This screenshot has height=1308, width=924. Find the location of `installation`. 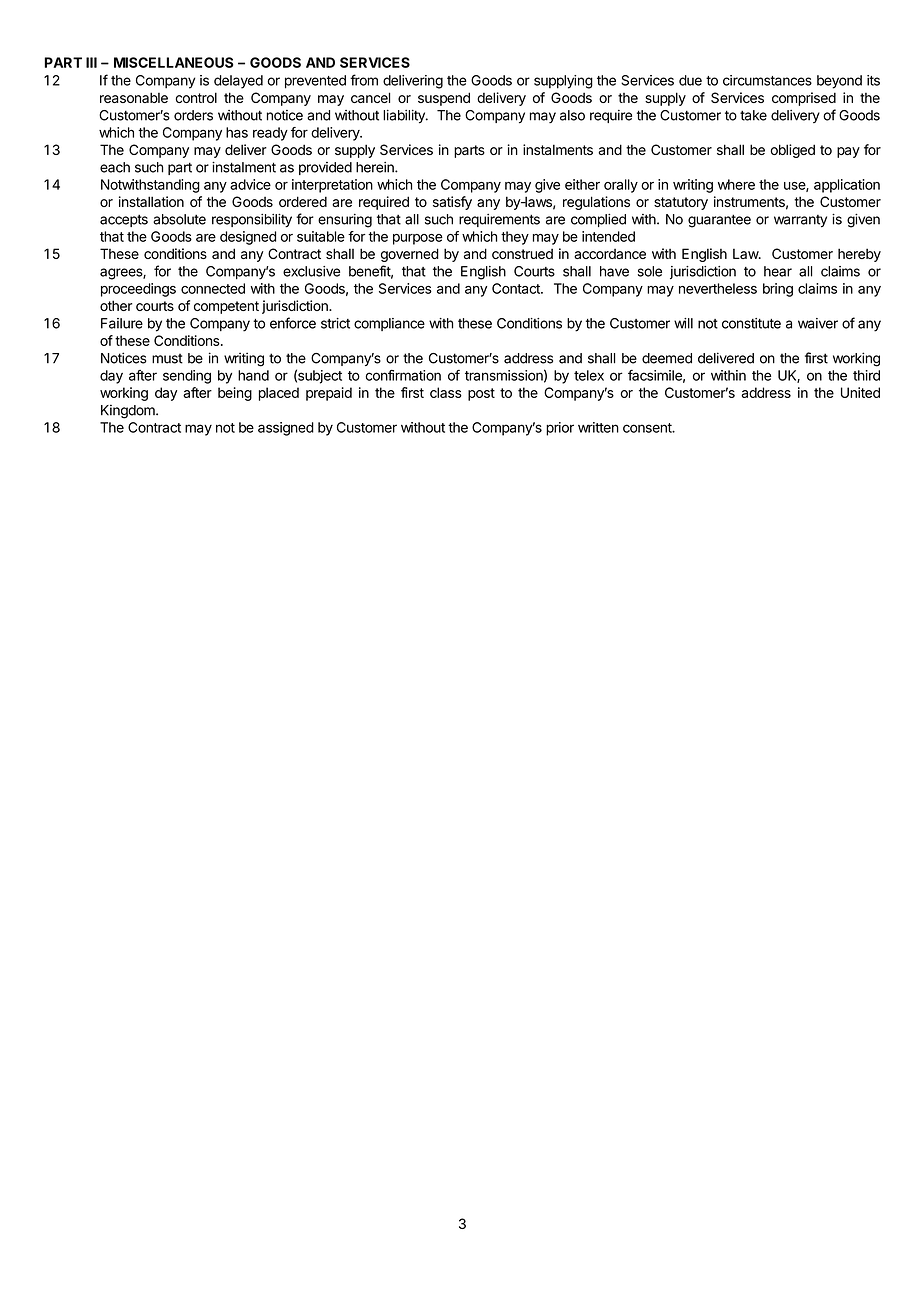

installation is located at coordinates (151, 201).
